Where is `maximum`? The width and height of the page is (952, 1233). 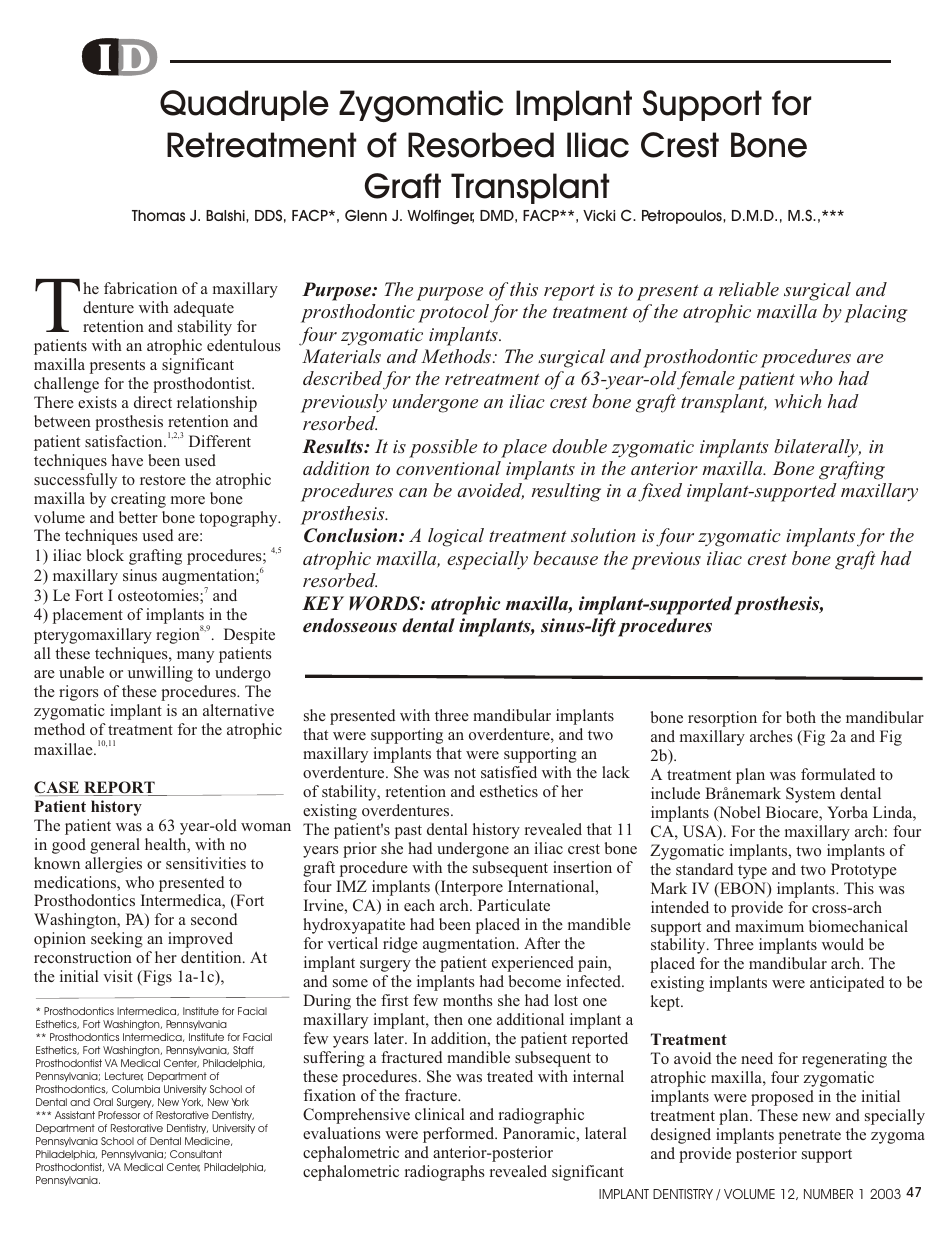
maximum is located at coordinates (769, 926).
